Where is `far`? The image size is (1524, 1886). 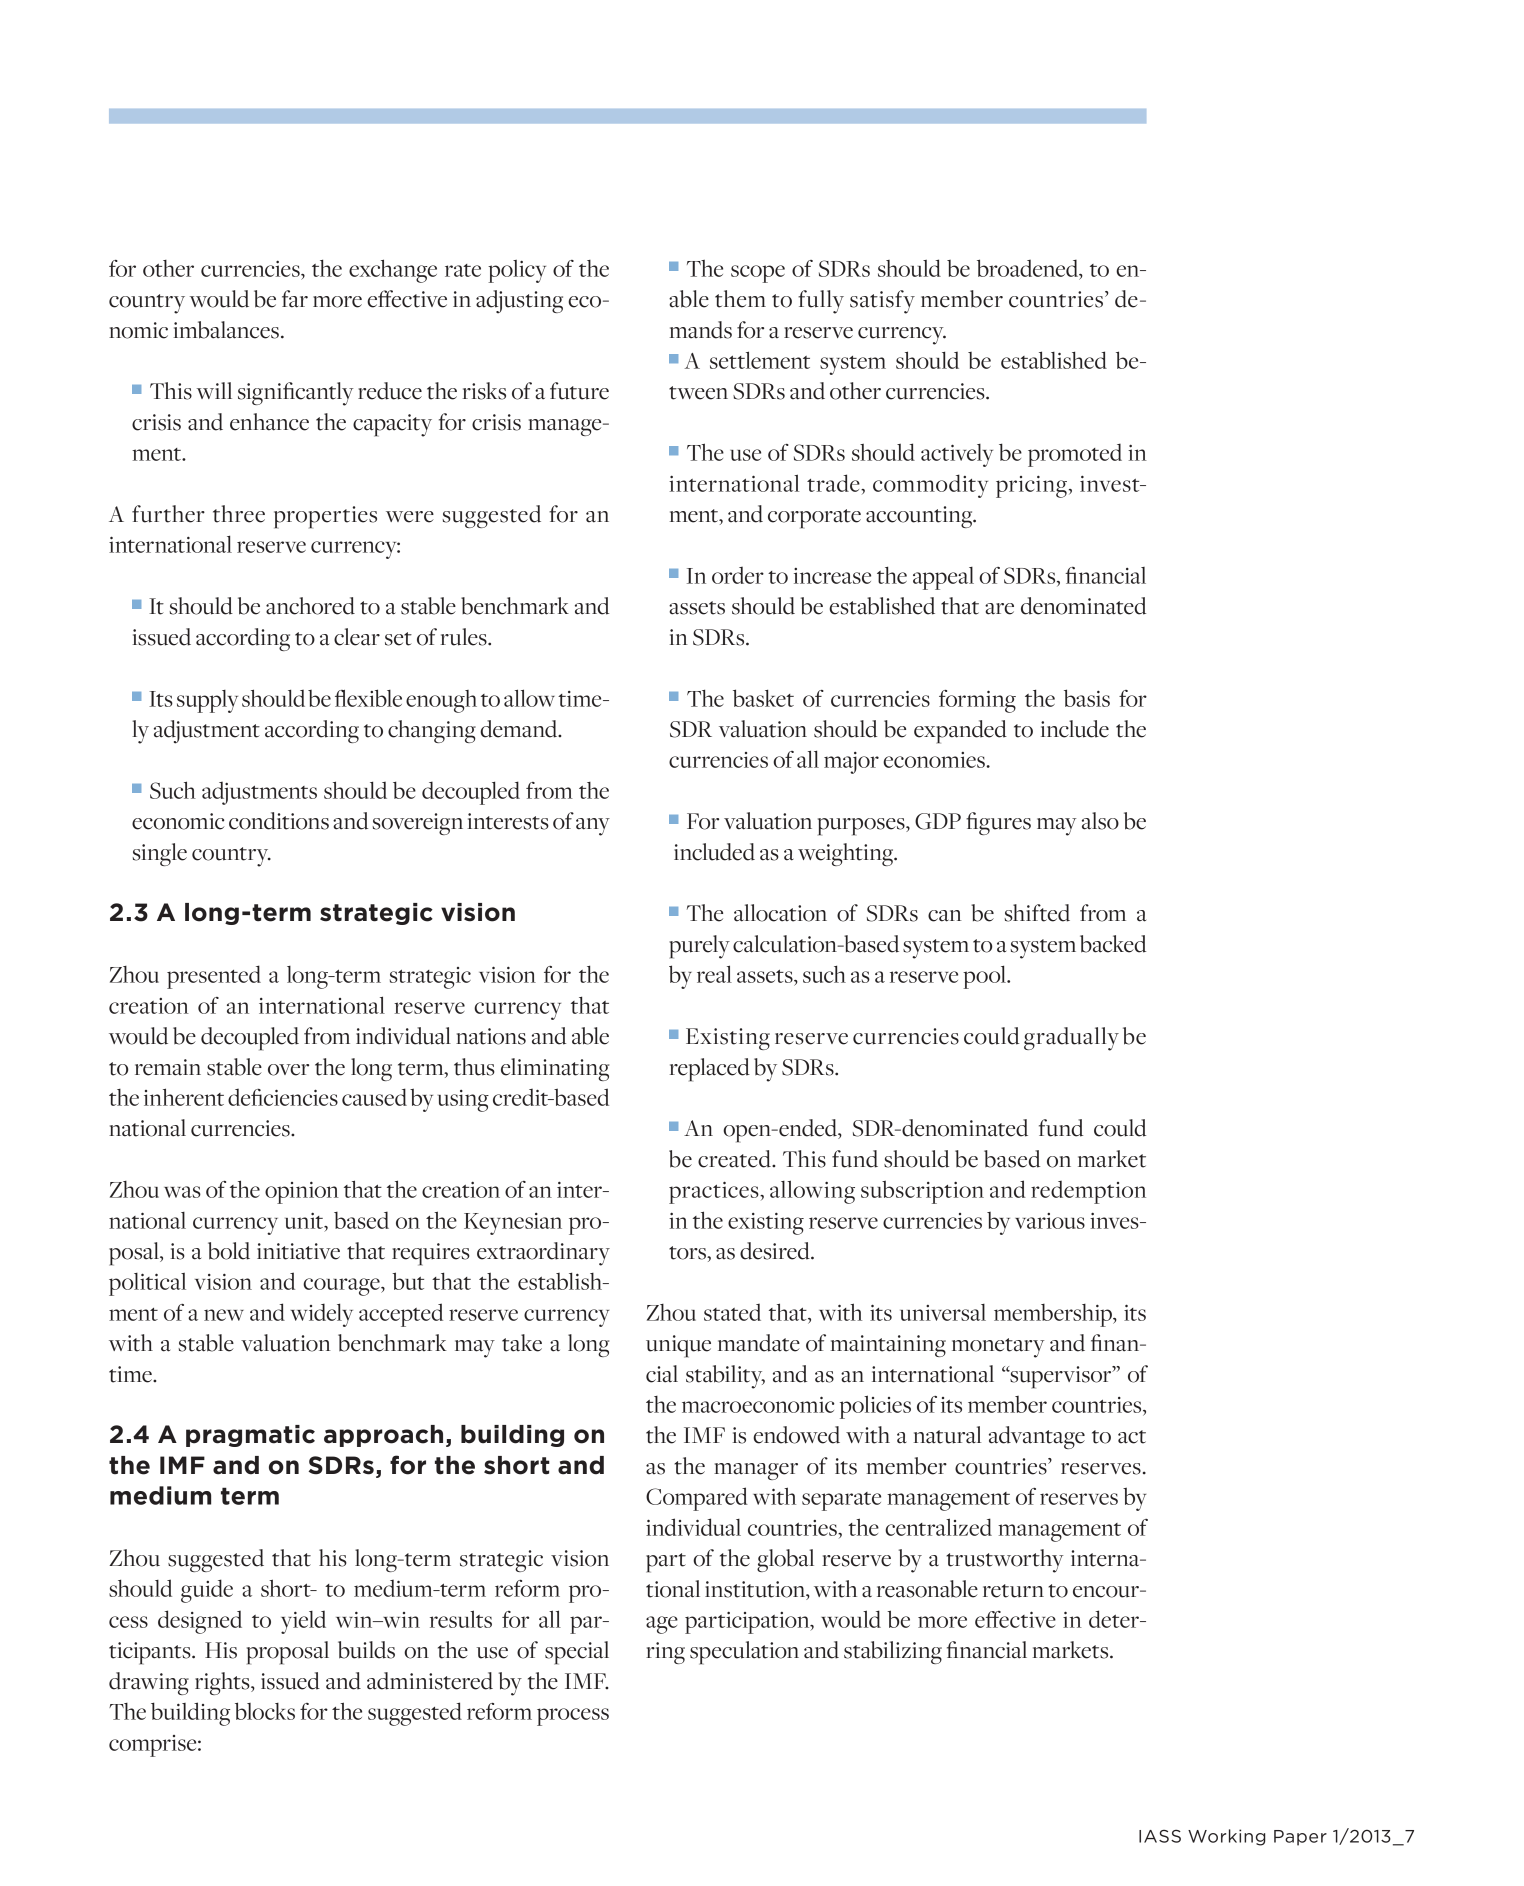 far is located at coordinates (295, 299).
